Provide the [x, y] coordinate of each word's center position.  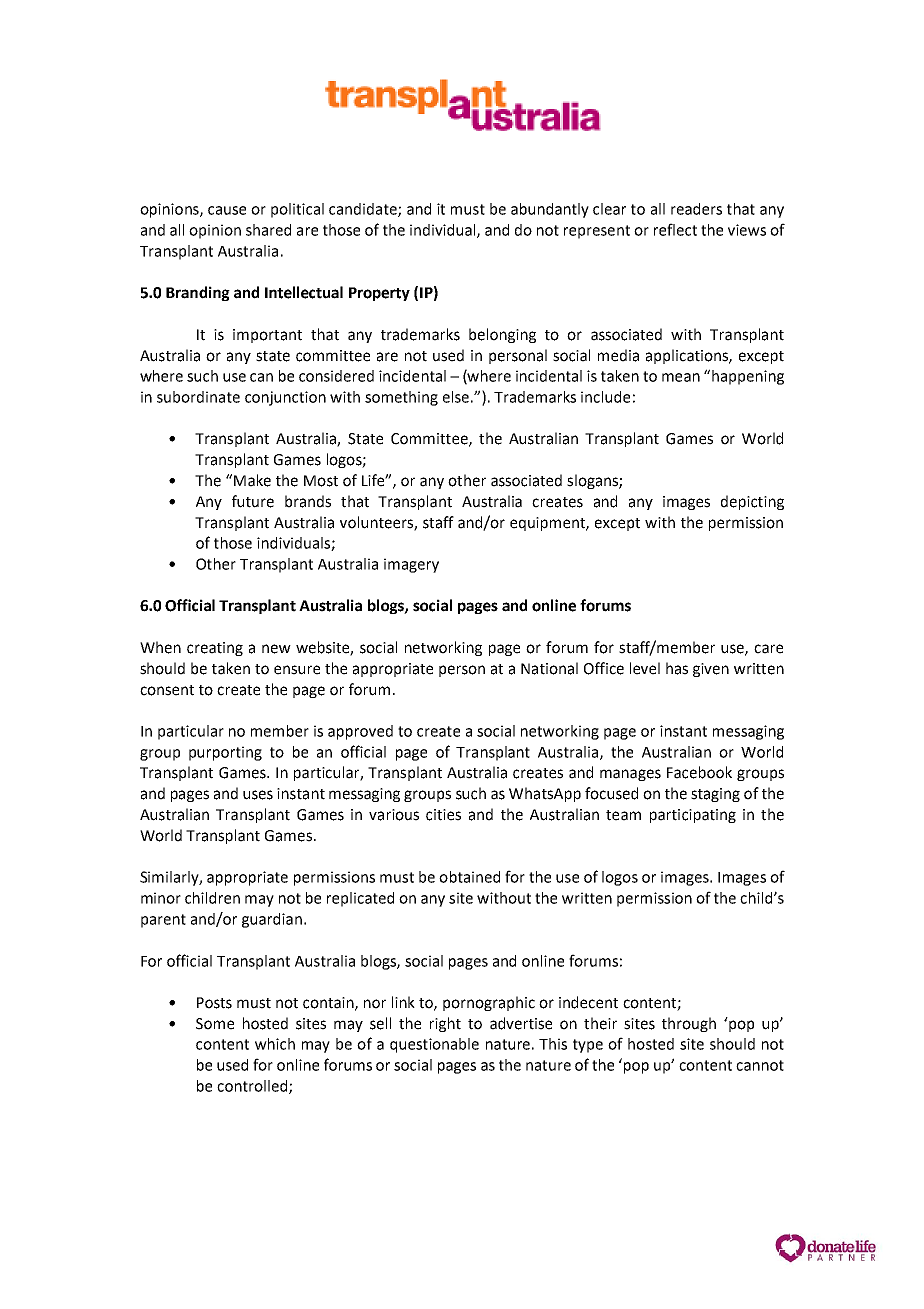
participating [693, 816]
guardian [272, 920]
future [253, 501]
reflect [675, 229]
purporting [225, 753]
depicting [752, 502]
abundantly [550, 210]
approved [360, 732]
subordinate [198, 397]
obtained [469, 877]
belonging [502, 335]
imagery [411, 565]
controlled [253, 1087]
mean [681, 377]
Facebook [699, 772]
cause [227, 210]
